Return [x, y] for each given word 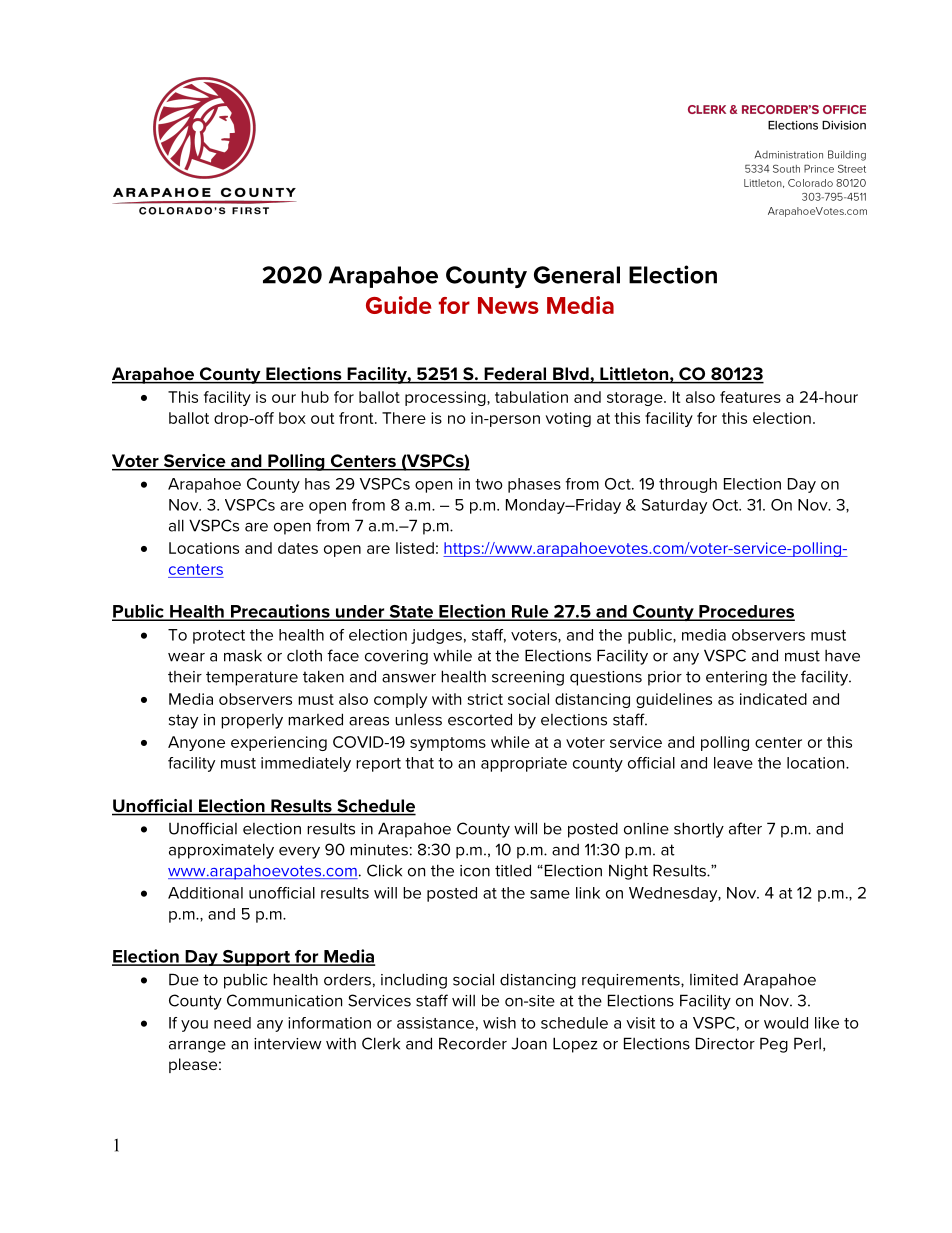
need [232, 1023]
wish [499, 1023]
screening [528, 678]
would [786, 1023]
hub [315, 397]
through [688, 485]
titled [513, 870]
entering [736, 678]
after [745, 828]
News [508, 305]
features [750, 397]
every [299, 852]
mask [243, 655]
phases [534, 485]
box [292, 418]
